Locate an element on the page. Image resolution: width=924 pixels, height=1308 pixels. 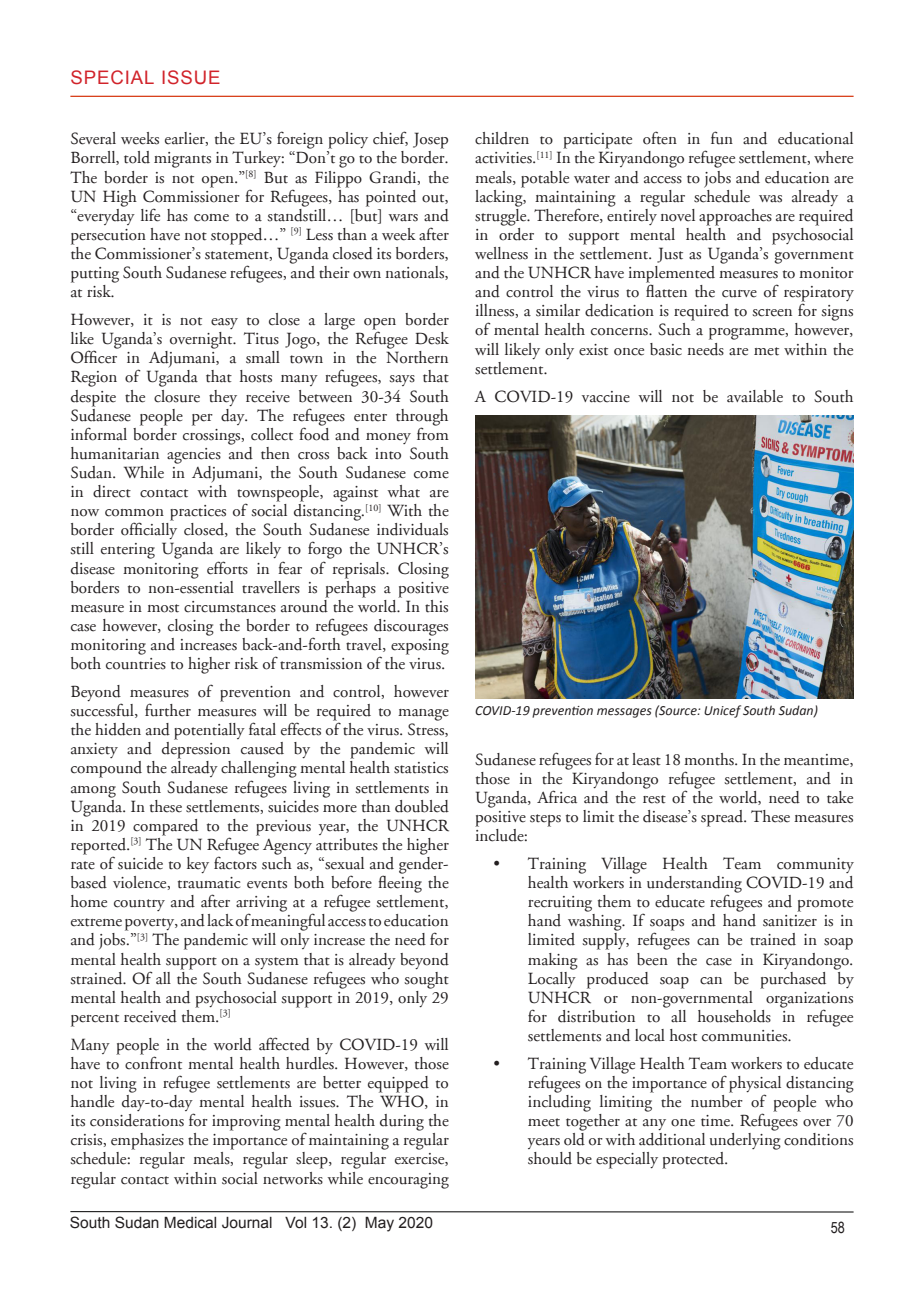
sought is located at coordinates (426, 980).
